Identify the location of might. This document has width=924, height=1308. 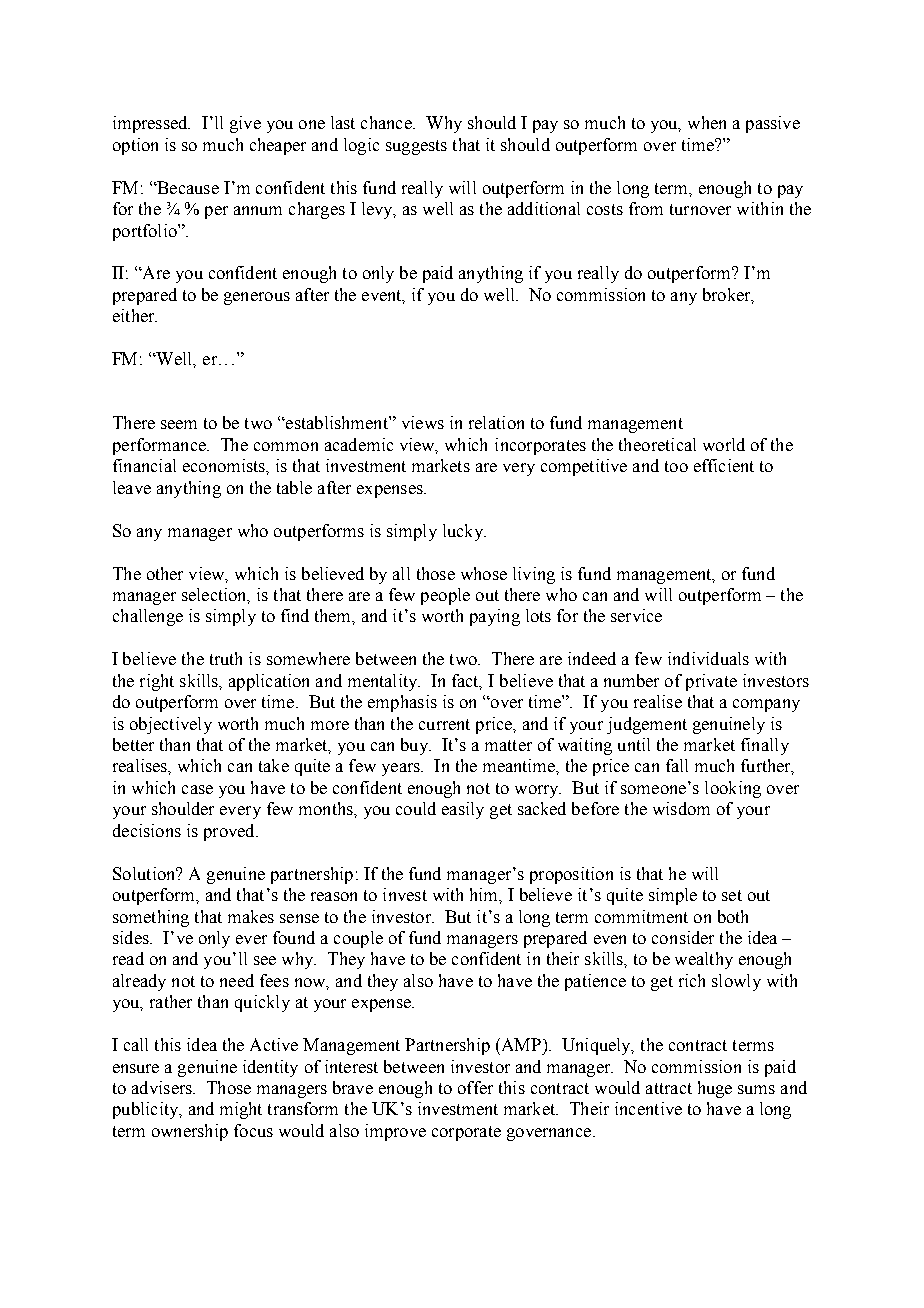
(241, 1110).
